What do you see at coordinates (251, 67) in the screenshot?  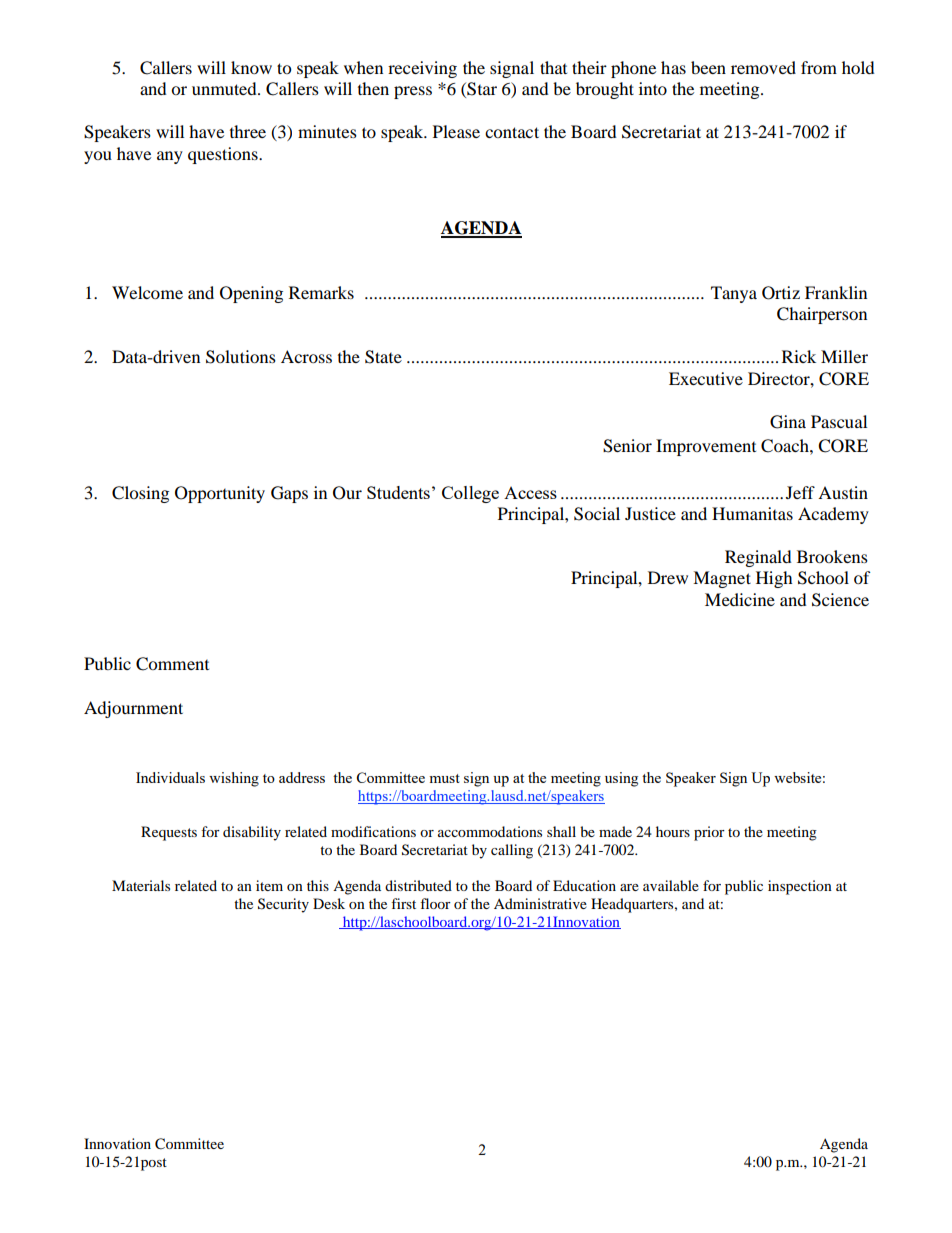 I see `know` at bounding box center [251, 67].
